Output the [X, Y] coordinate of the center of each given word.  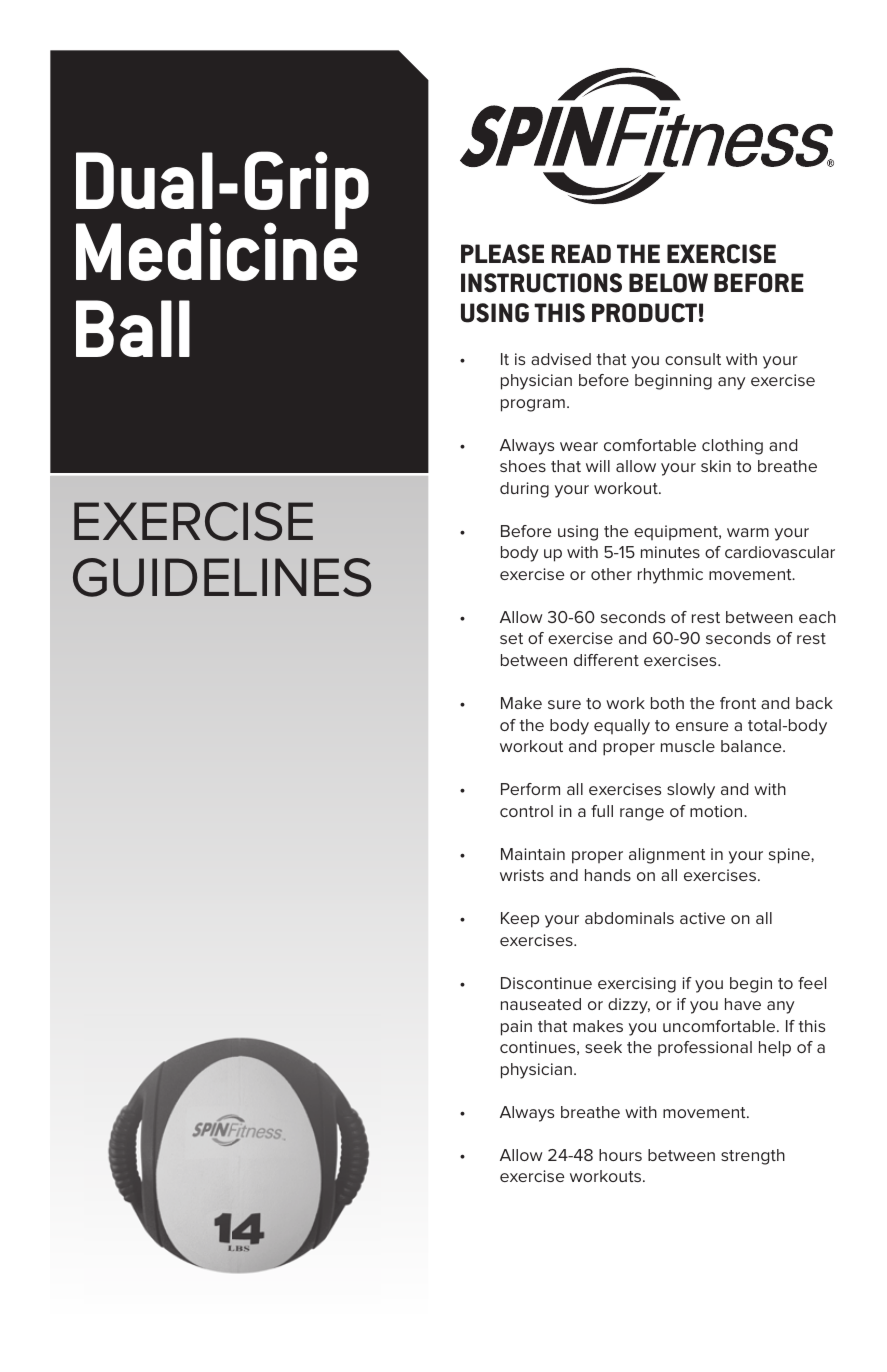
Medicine [217, 251]
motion [717, 811]
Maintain [533, 854]
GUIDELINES [222, 577]
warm [748, 532]
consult [693, 359]
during [524, 490]
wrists [522, 875]
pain [516, 1028]
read [581, 253]
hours [620, 1155]
